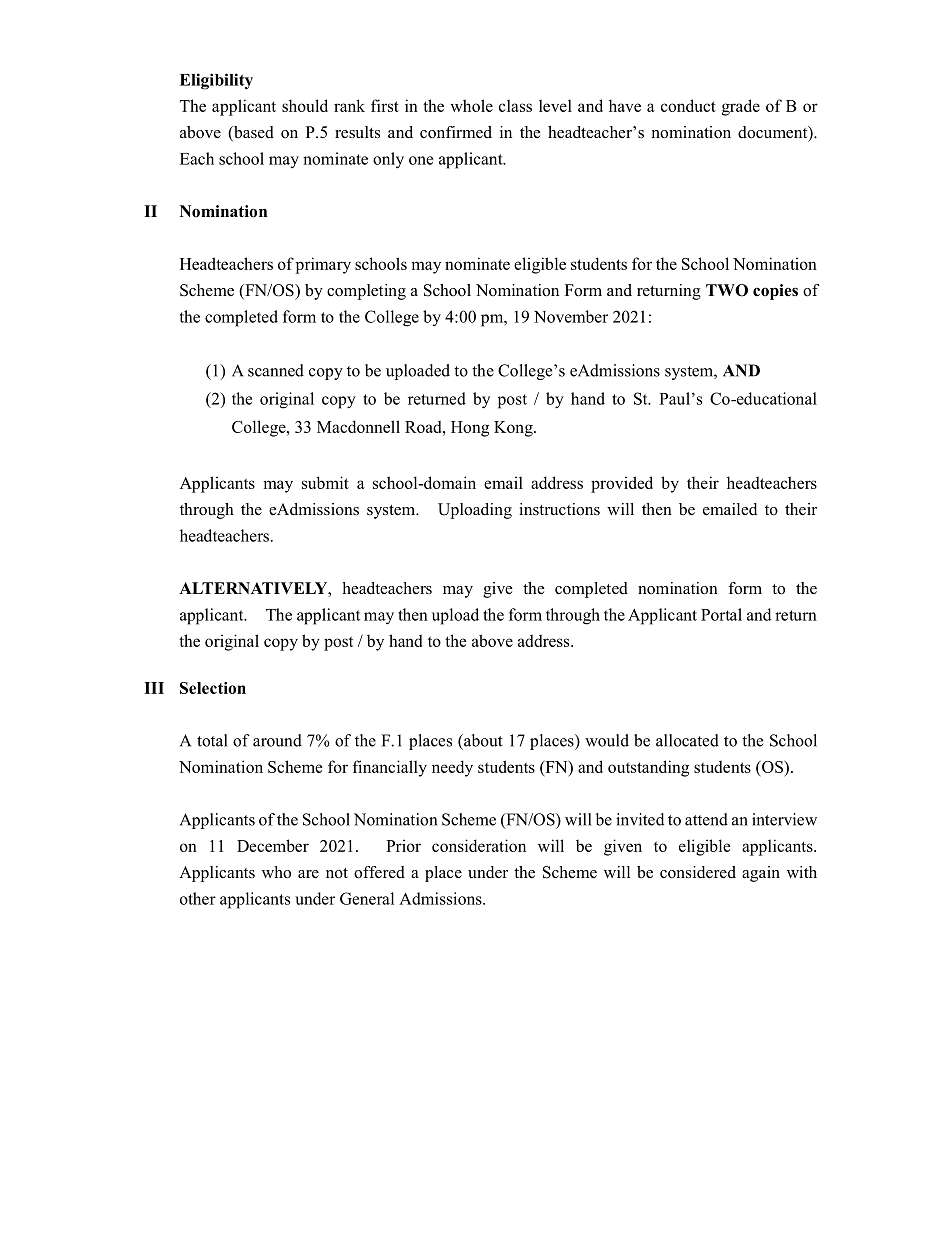 The image size is (952, 1233). Describe the element at coordinates (559, 509) in the document. I see `instructions` at that location.
